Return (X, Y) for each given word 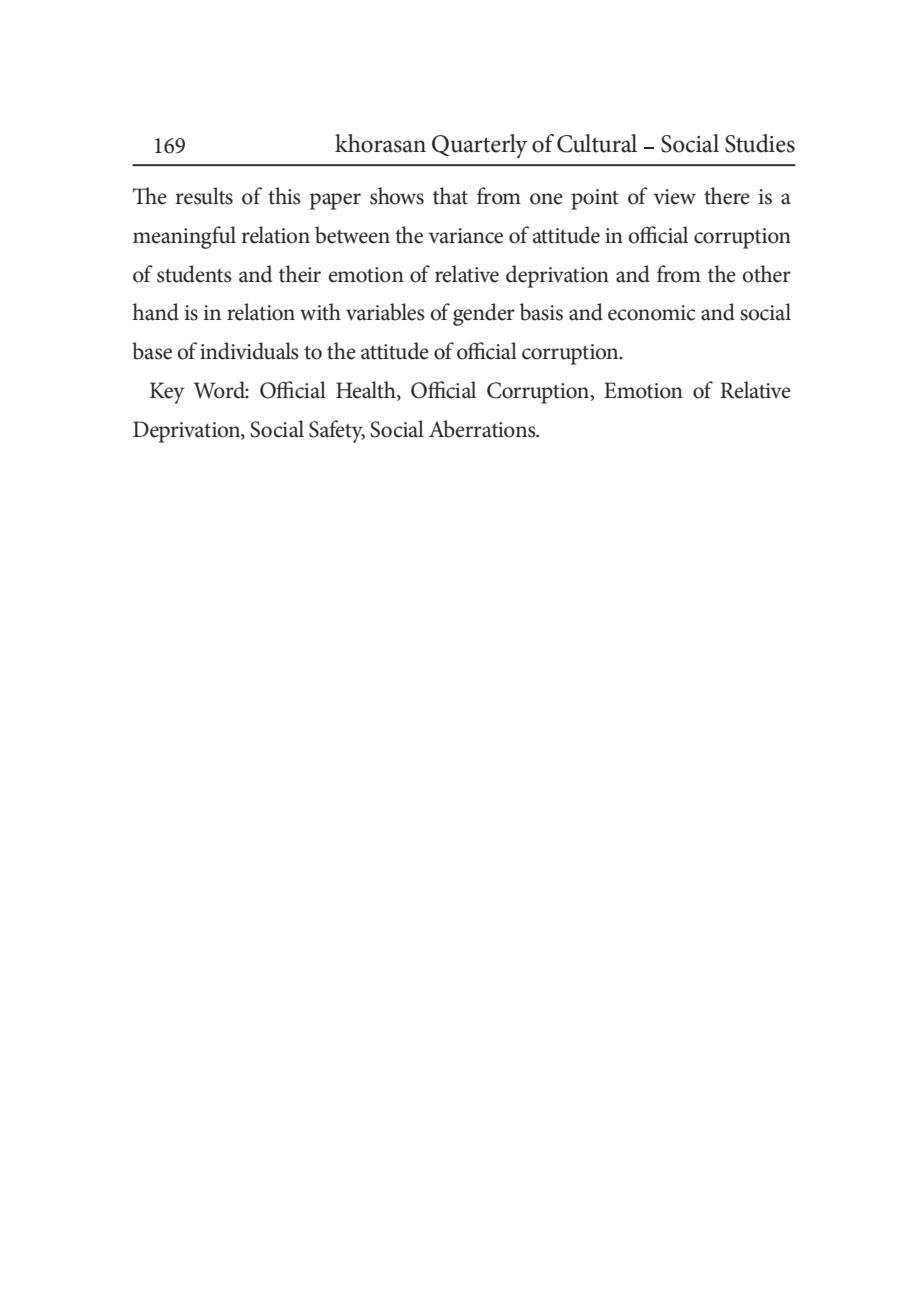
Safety (337, 431)
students (194, 274)
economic (651, 313)
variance (466, 236)
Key (167, 393)
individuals (249, 351)
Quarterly (480, 146)
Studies (760, 143)
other (766, 274)
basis (541, 312)
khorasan (380, 143)
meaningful (184, 237)
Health (367, 391)
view (675, 197)
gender (484, 314)
